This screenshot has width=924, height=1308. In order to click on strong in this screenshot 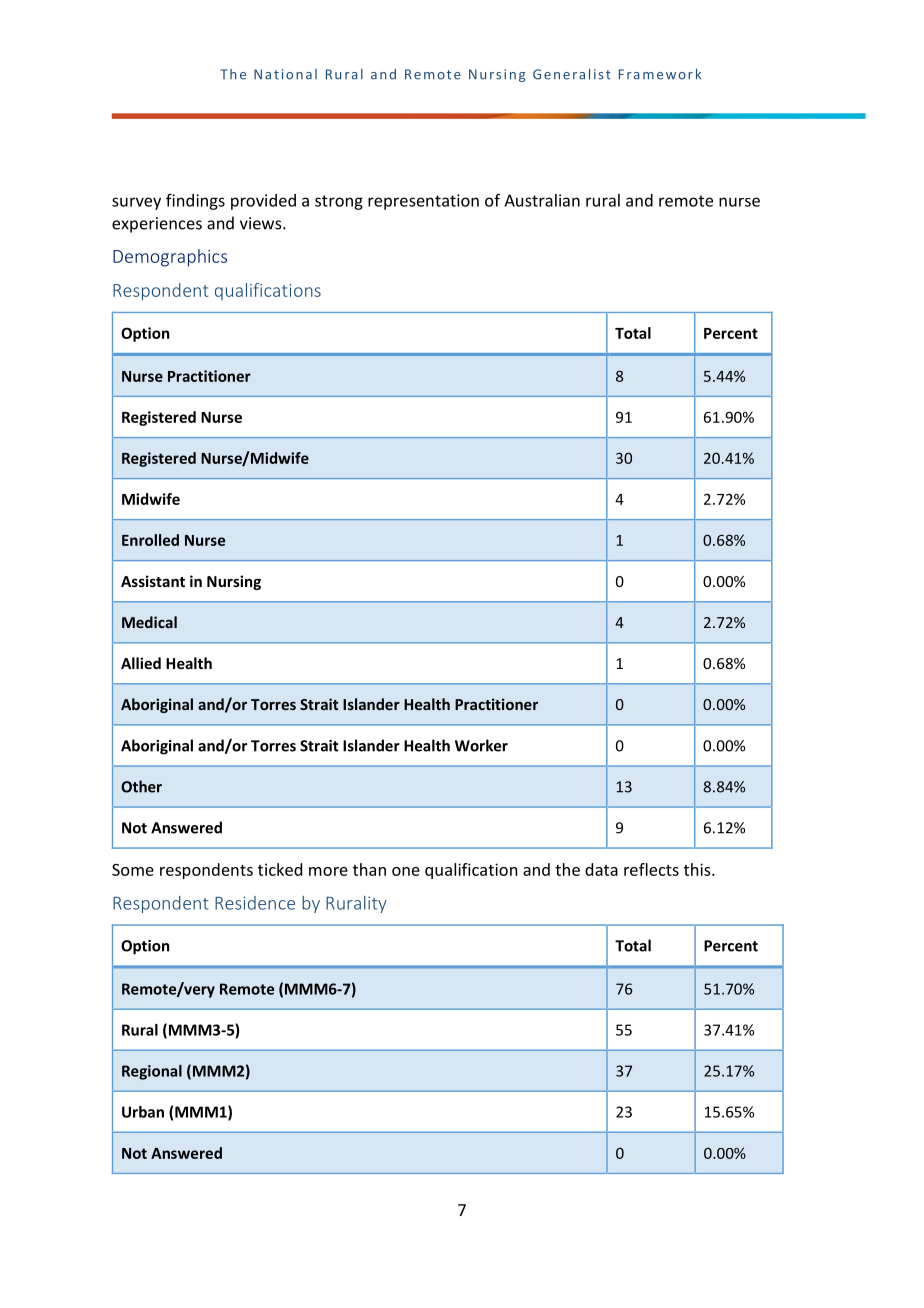, I will do `click(339, 202)`.
